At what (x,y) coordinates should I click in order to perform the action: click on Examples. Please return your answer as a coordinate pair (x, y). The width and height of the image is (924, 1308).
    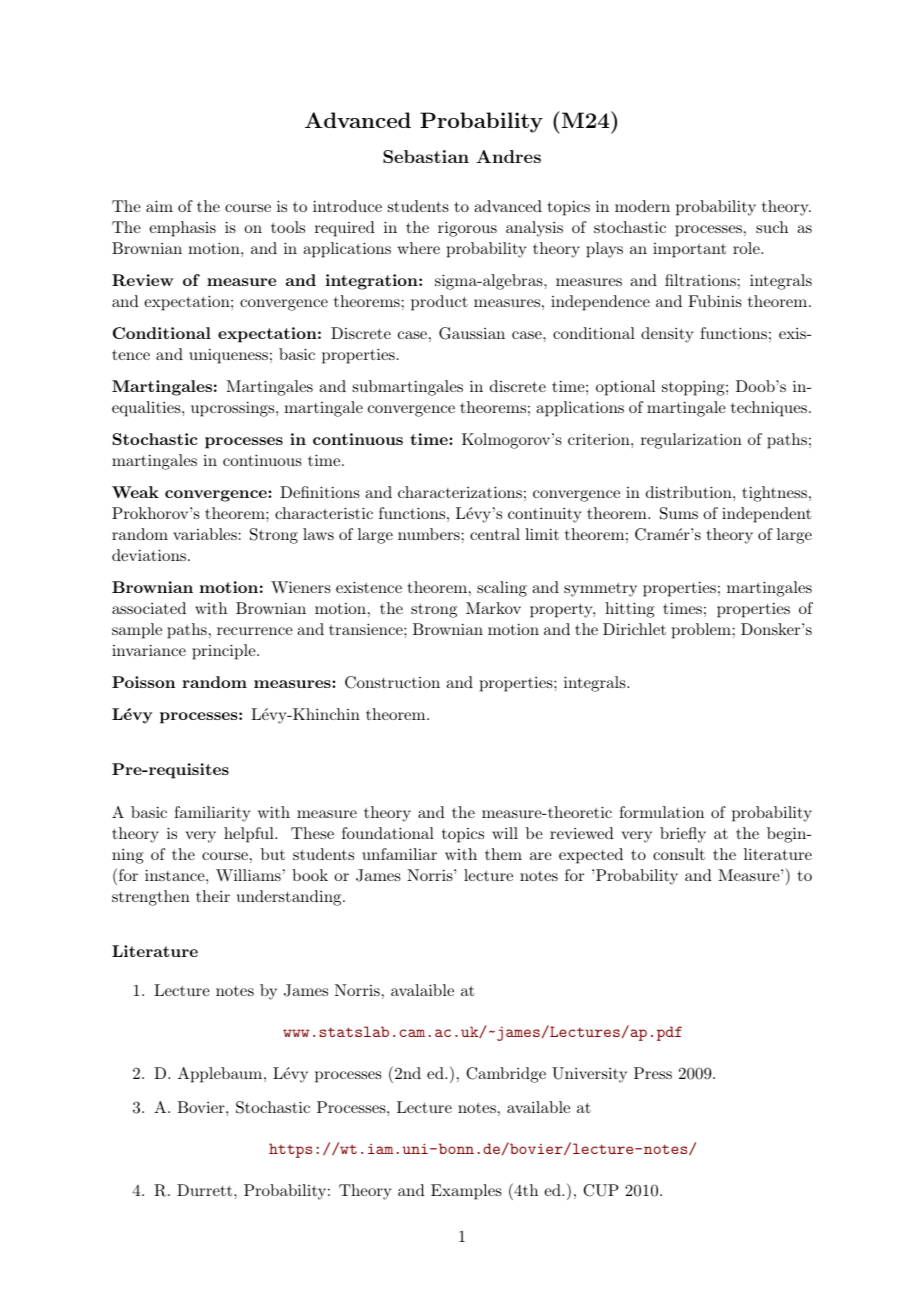
    Looking at the image, I should click on (466, 1192).
